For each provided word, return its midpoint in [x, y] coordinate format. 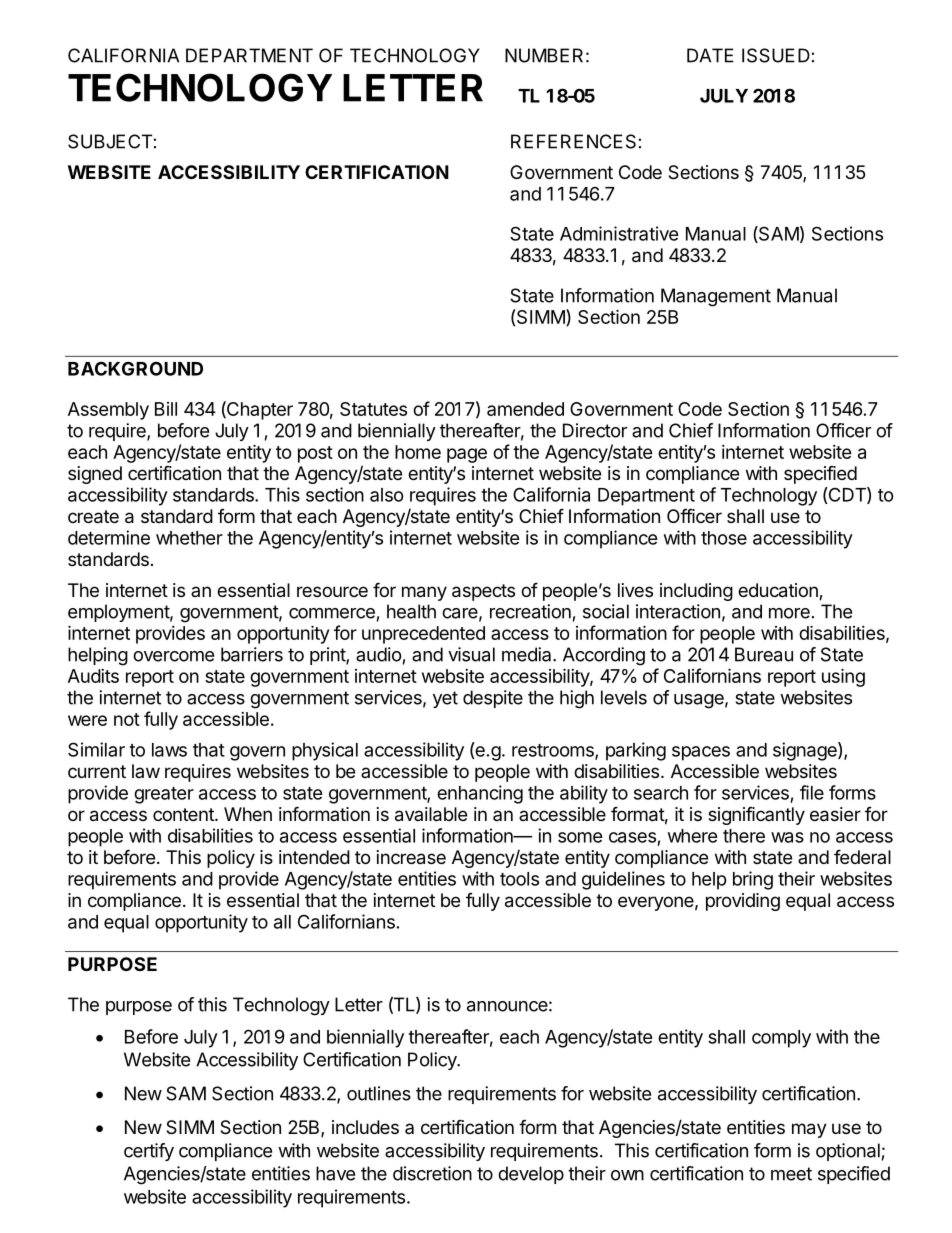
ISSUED [776, 55]
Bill [166, 409]
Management [716, 297]
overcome [173, 656]
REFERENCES [573, 141]
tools [519, 879]
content [184, 814]
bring [753, 880]
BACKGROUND [135, 368]
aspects [483, 592]
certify [149, 1152]
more [789, 613]
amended [525, 409]
